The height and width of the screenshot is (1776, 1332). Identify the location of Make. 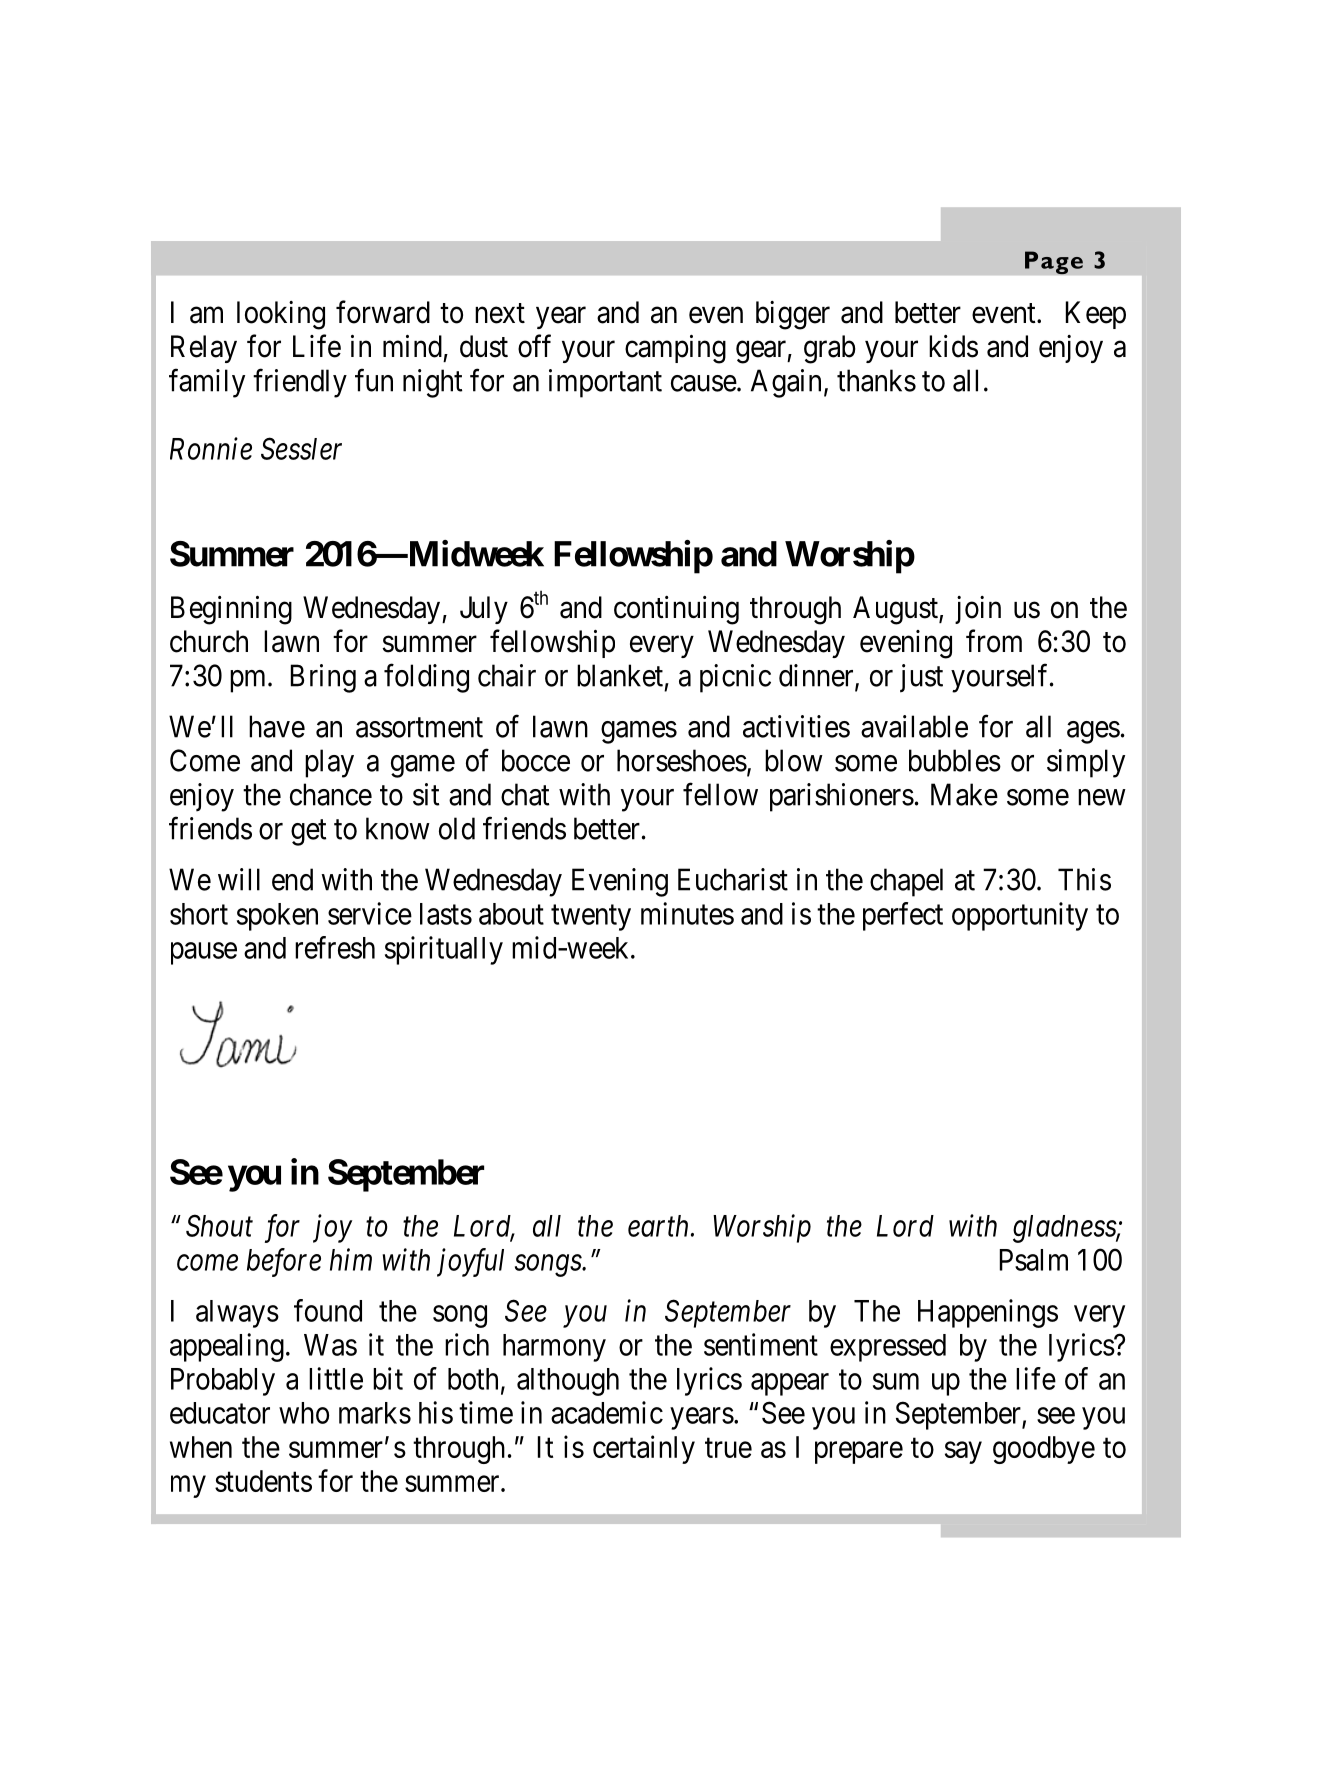
(964, 794).
